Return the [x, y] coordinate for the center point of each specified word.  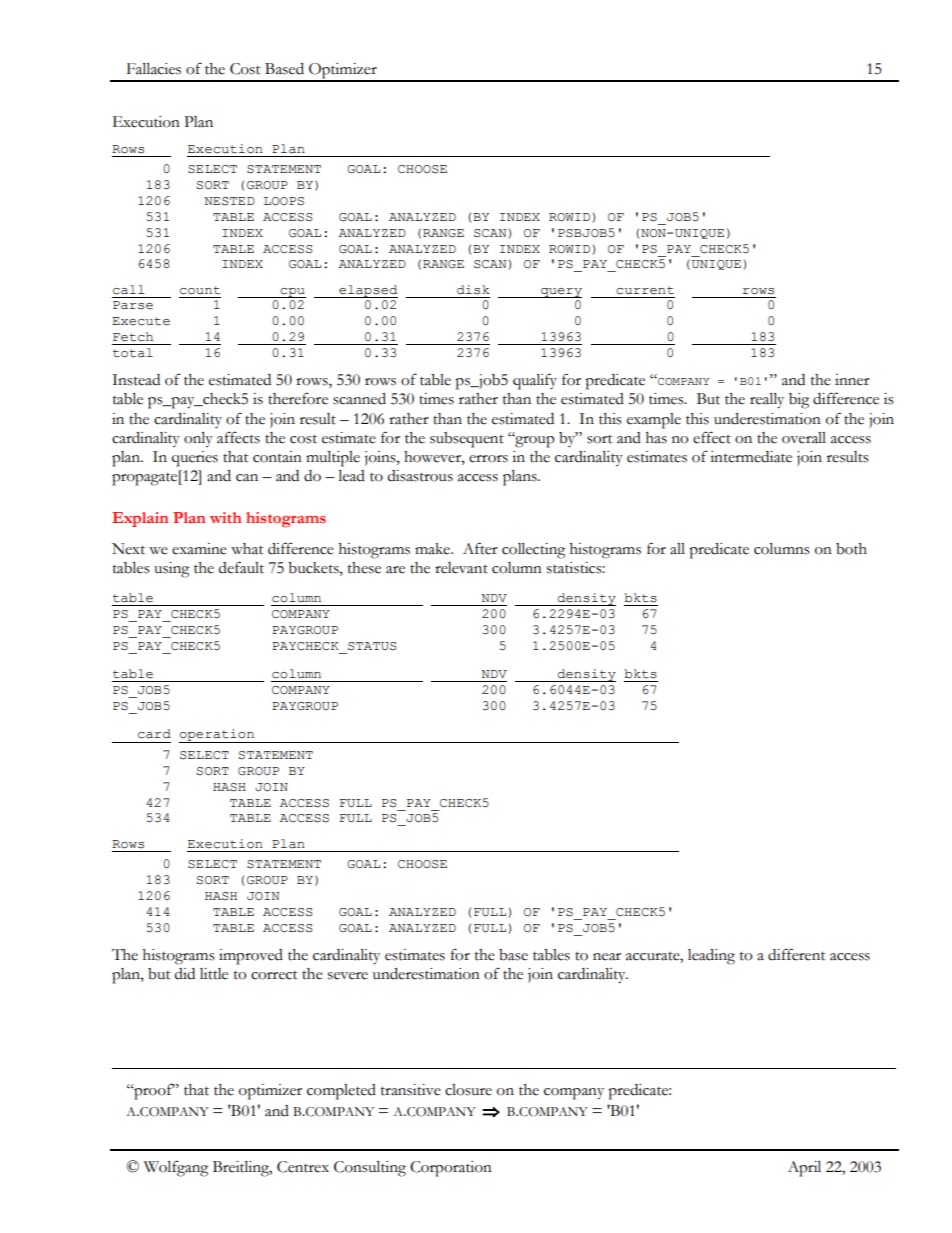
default [241, 567]
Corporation [451, 1169]
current [645, 290]
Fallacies [154, 69]
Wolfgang [176, 1168]
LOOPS [284, 201]
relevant [461, 568]
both [851, 549]
